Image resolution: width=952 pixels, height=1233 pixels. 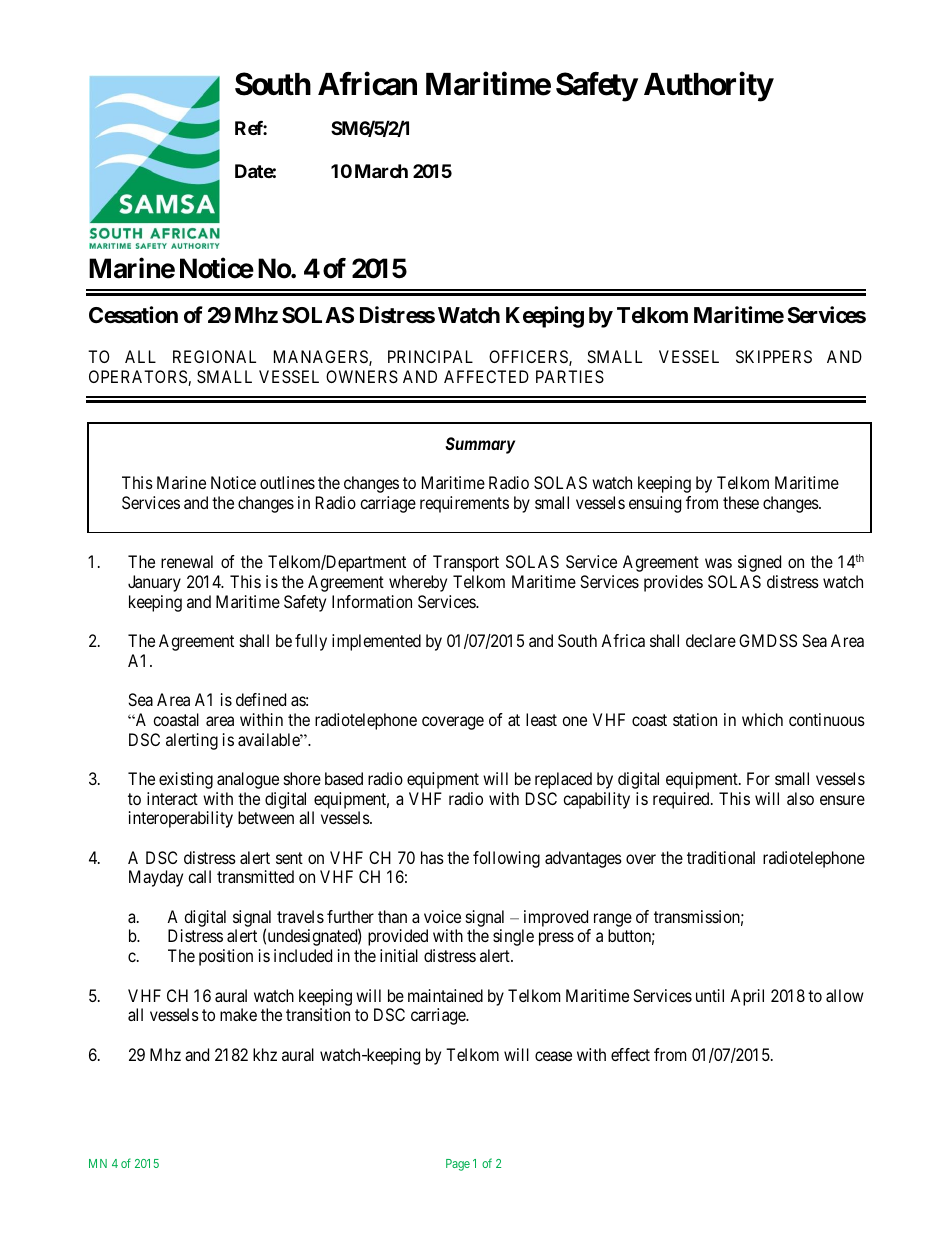 I want to click on SKIPPERS, so click(x=774, y=356).
